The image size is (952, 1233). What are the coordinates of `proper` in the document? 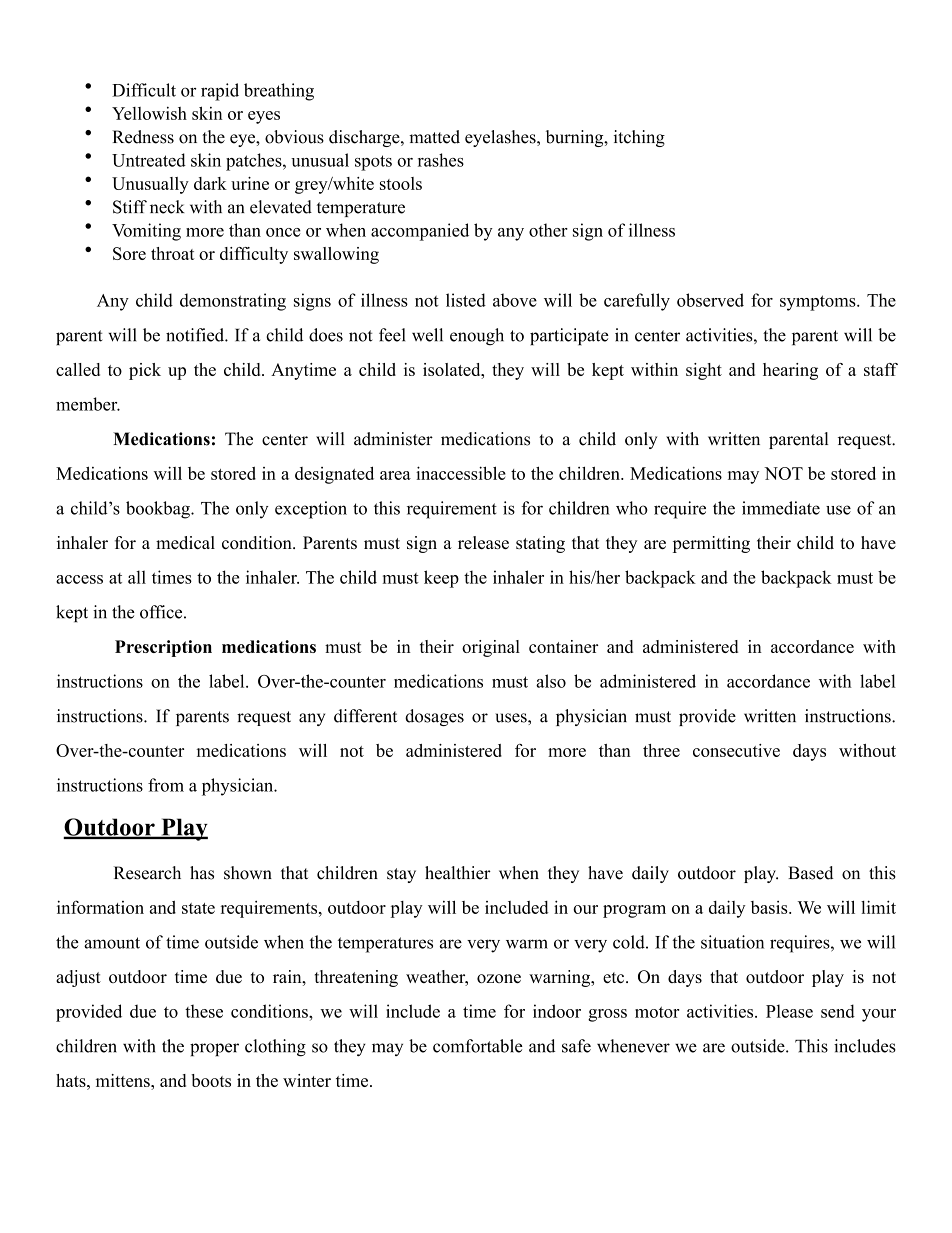 It's located at (214, 1049).
